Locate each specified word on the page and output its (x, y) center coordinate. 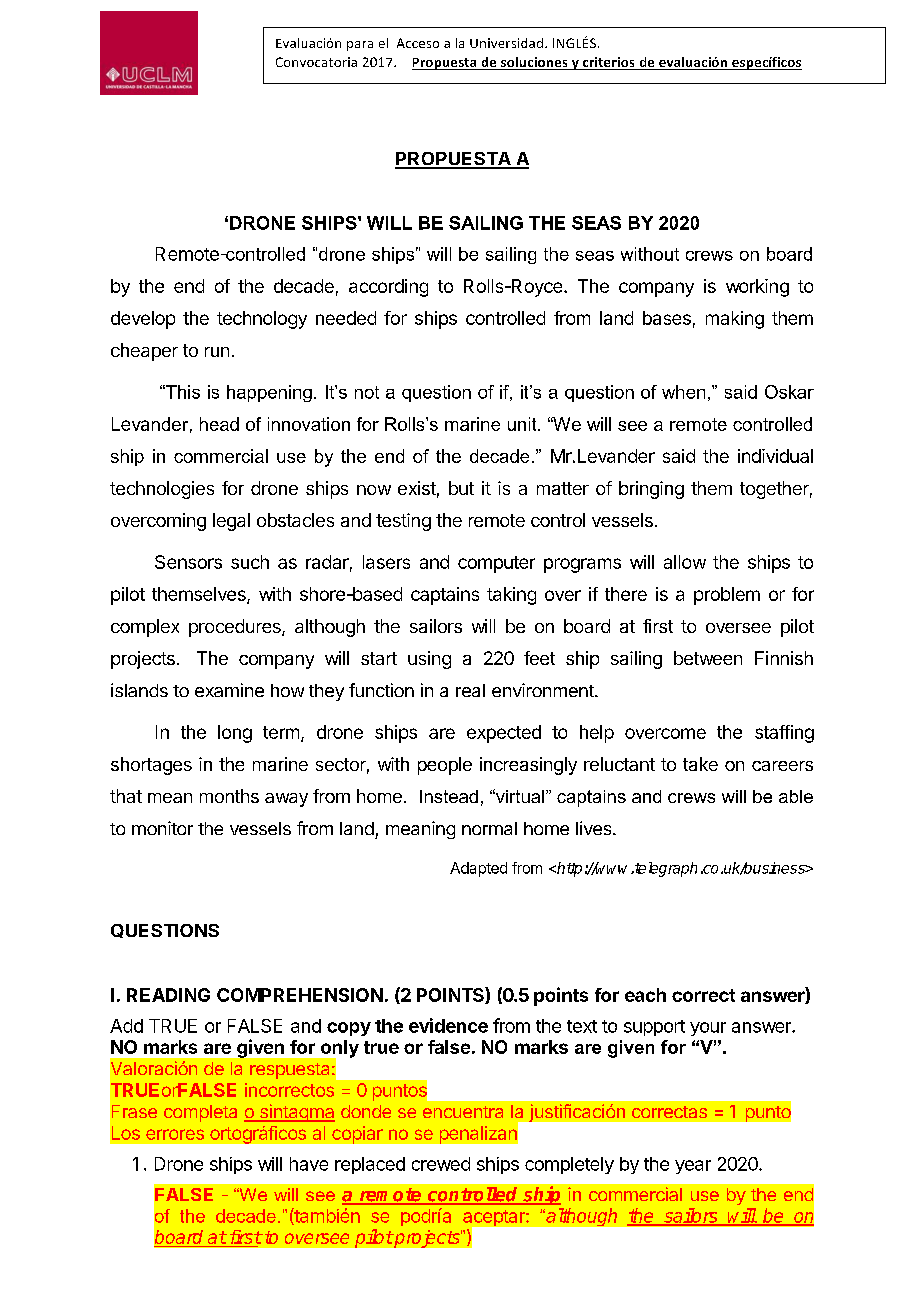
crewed (441, 1164)
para (360, 46)
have (309, 1164)
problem (727, 596)
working (757, 288)
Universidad (506, 43)
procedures (236, 628)
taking (511, 596)
